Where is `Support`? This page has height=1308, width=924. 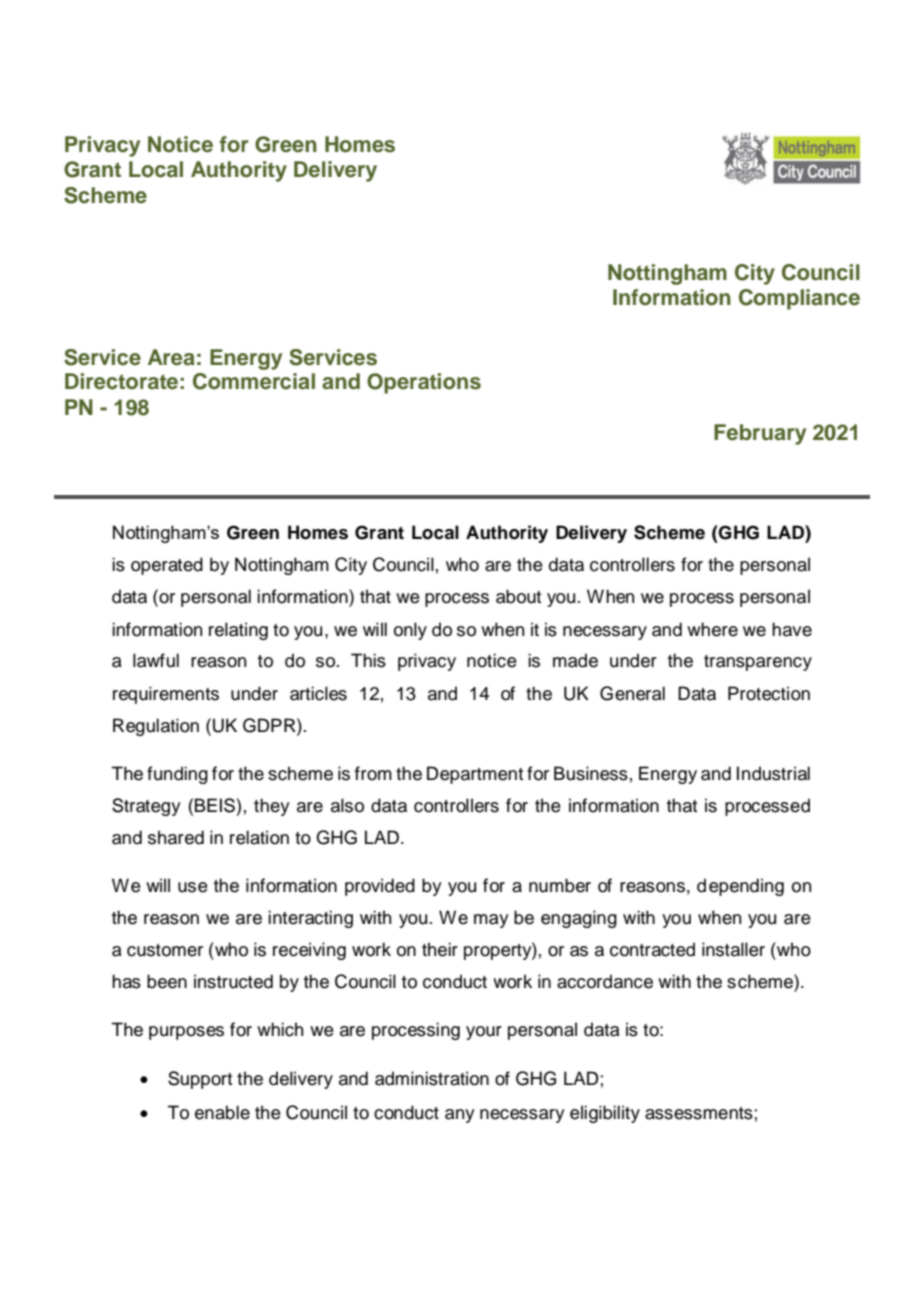
Support is located at coordinates (200, 1080).
